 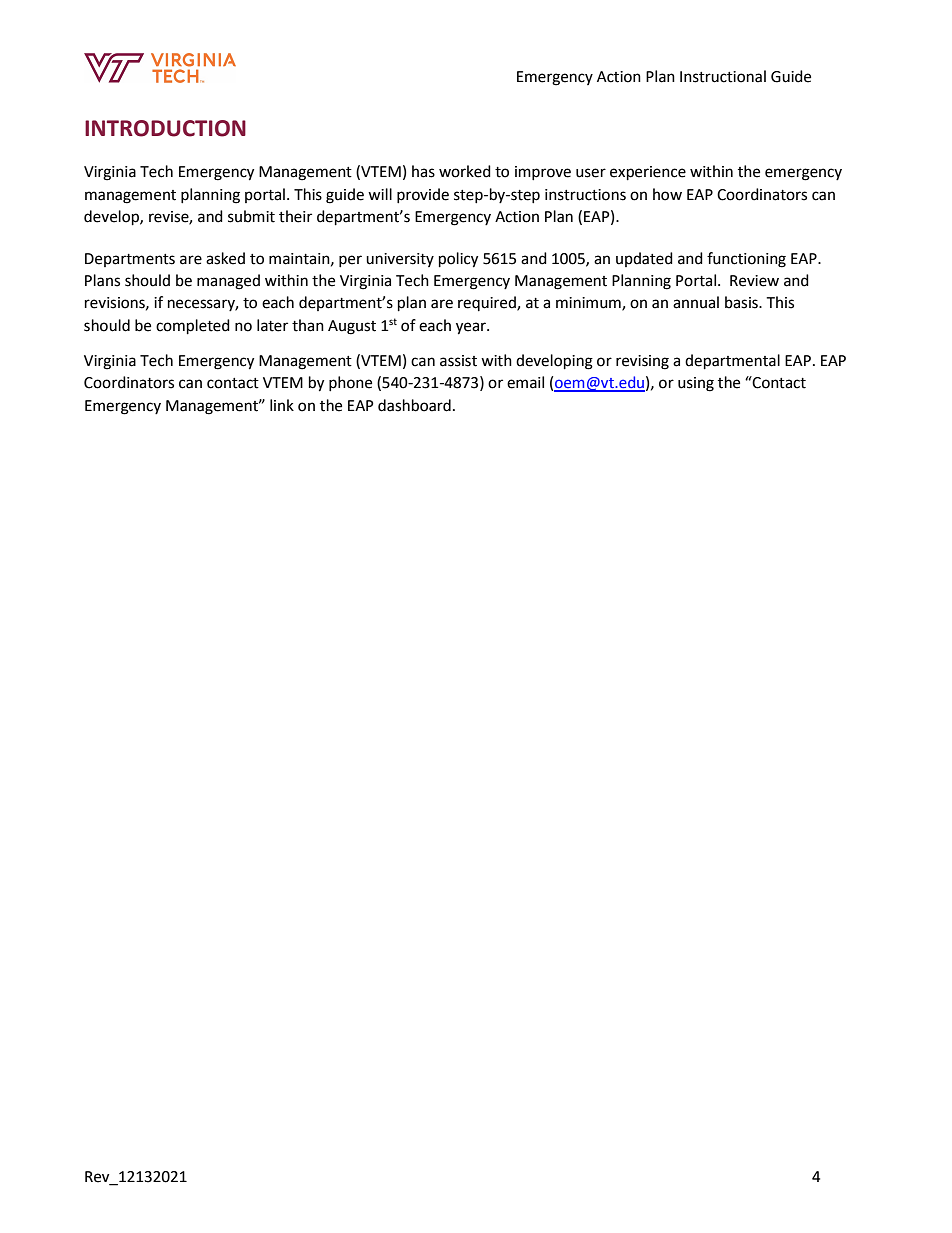 I want to click on later, so click(x=272, y=325).
